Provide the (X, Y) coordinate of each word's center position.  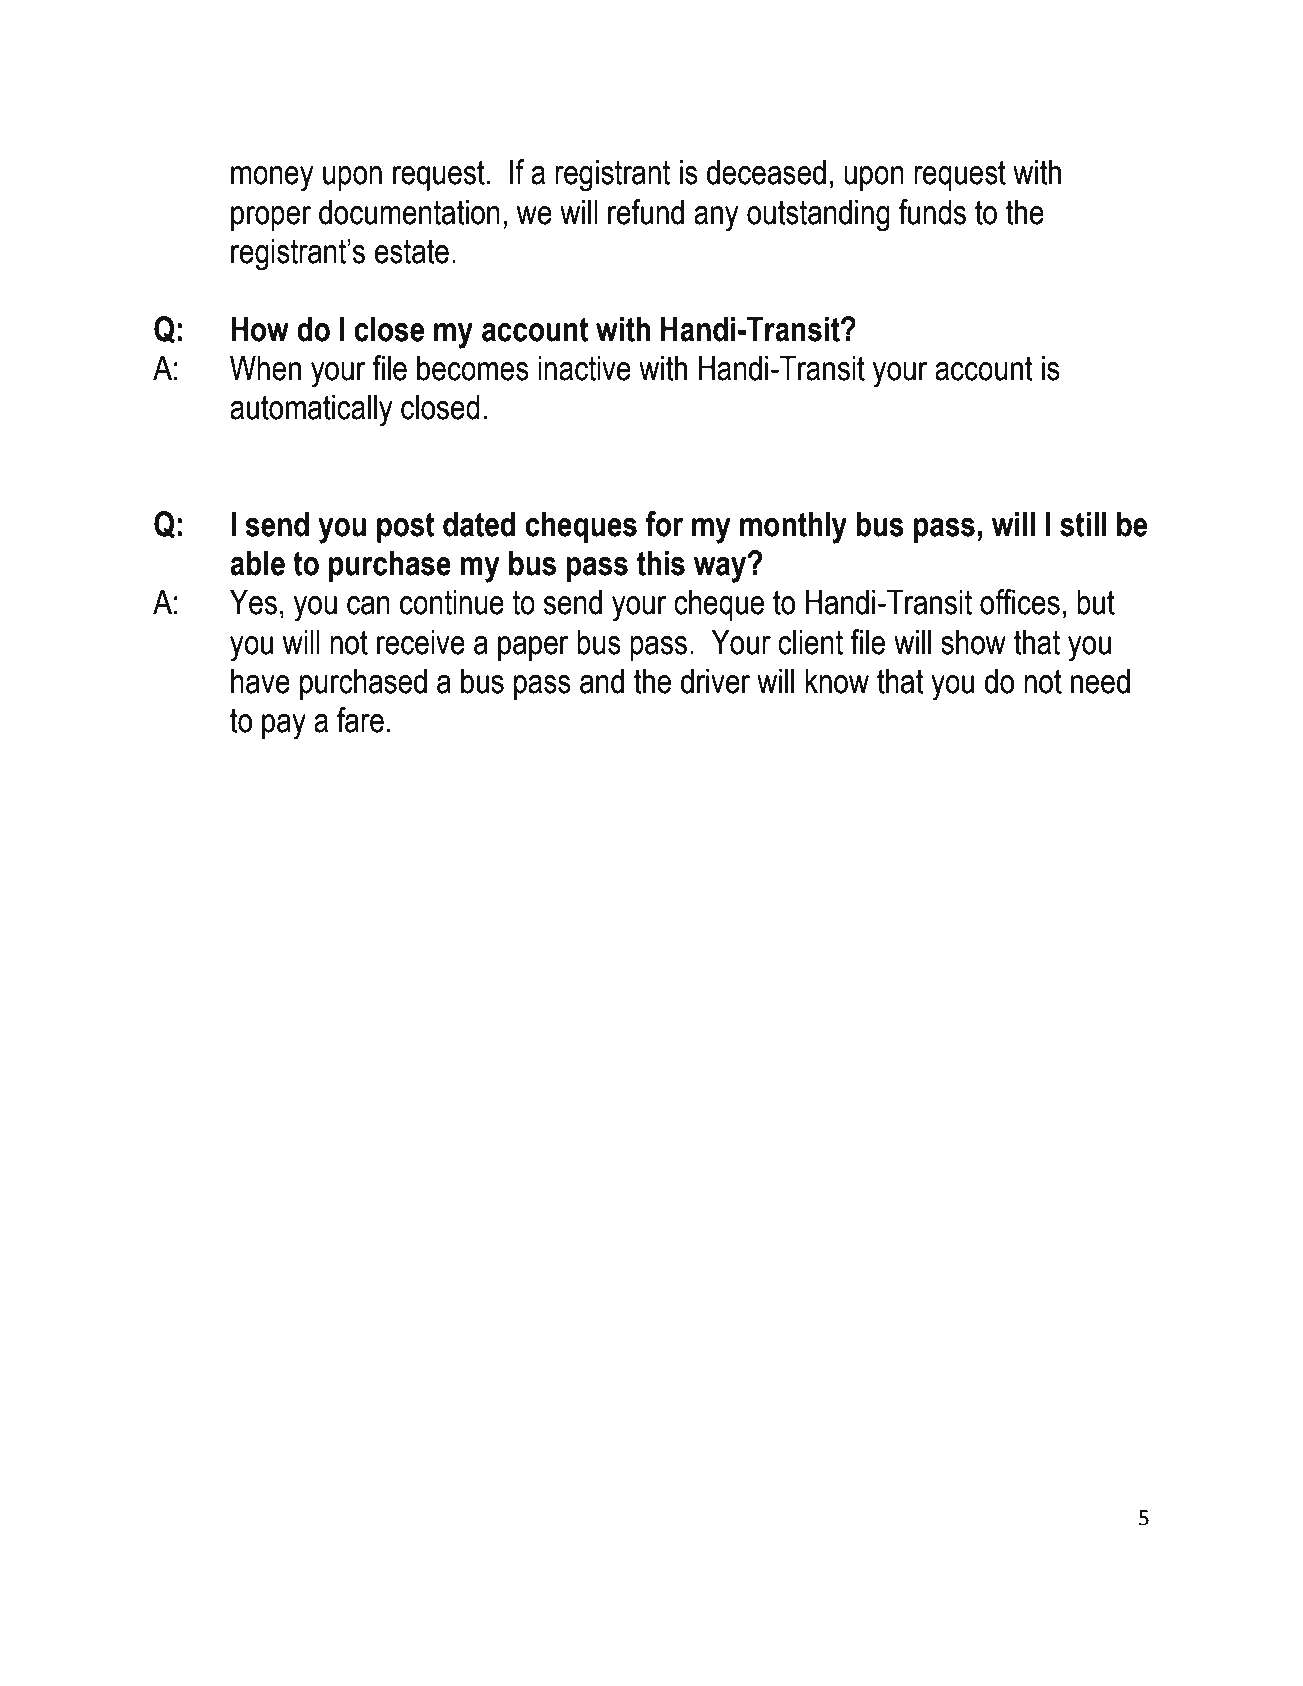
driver (715, 681)
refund (646, 212)
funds (932, 212)
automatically (311, 410)
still (1083, 524)
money (272, 179)
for (664, 524)
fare (360, 720)
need (1100, 681)
